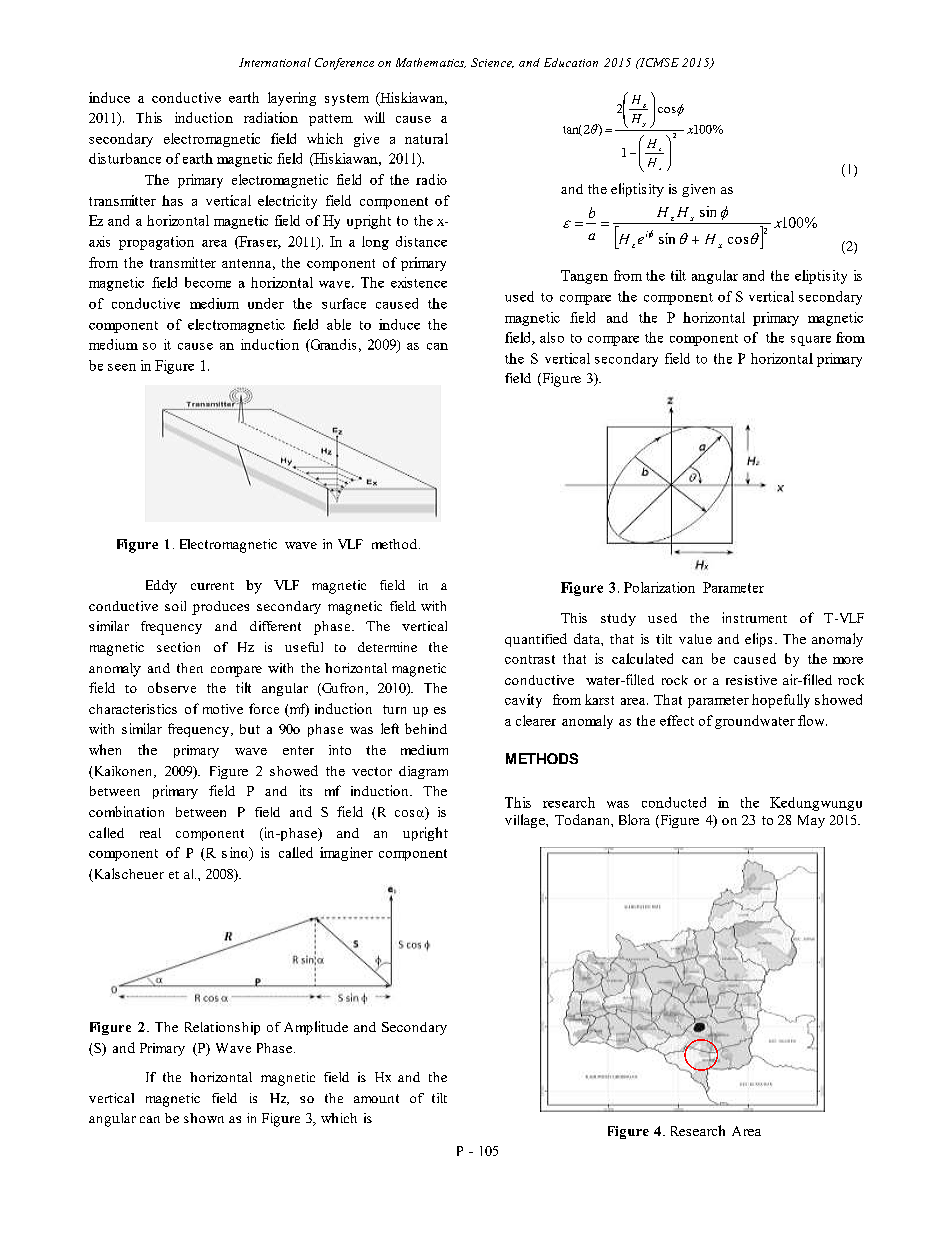 The image size is (952, 1233). What do you see at coordinates (204, 1118) in the document?
I see `shown` at bounding box center [204, 1118].
